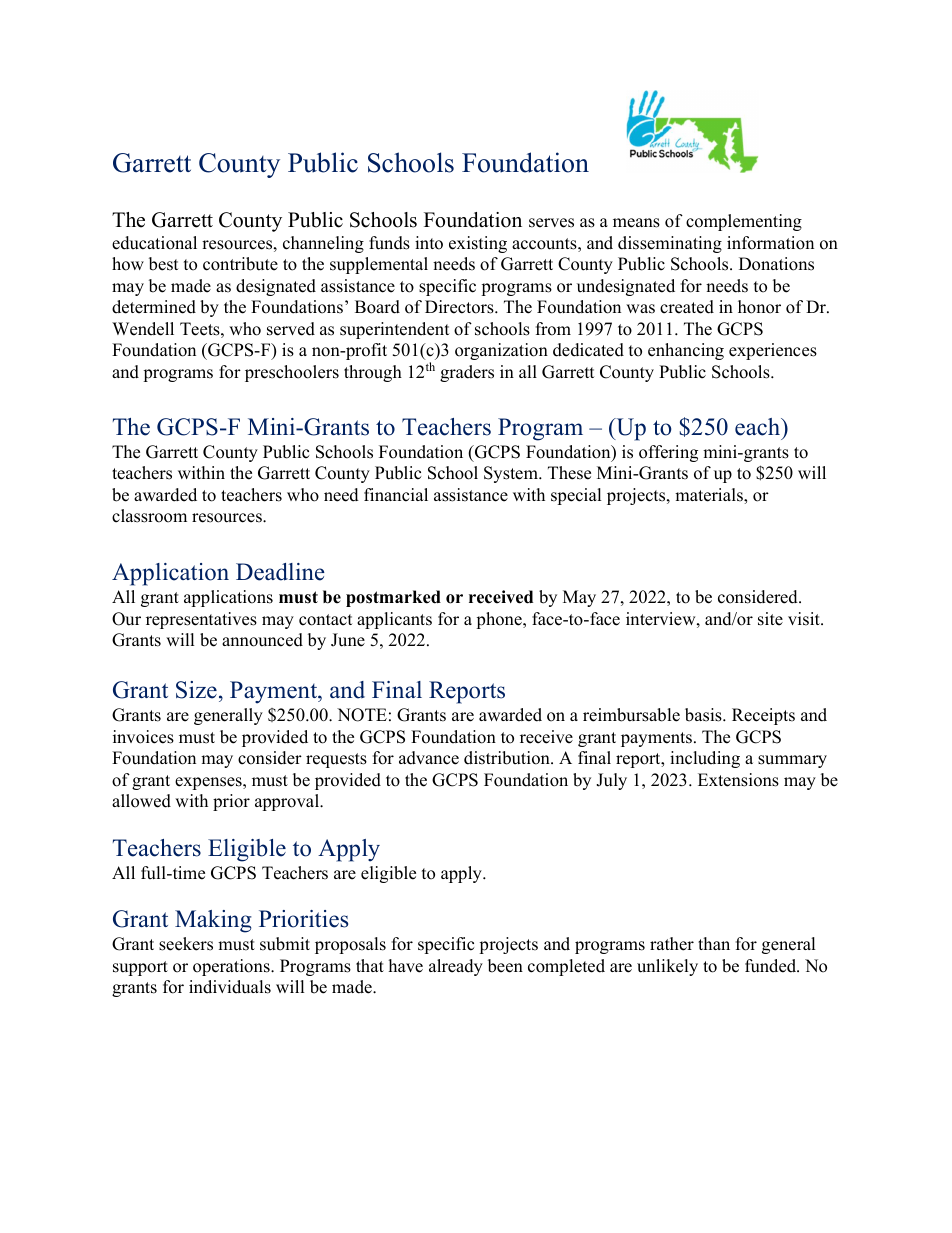  What do you see at coordinates (512, 474) in the document?
I see `System` at bounding box center [512, 474].
